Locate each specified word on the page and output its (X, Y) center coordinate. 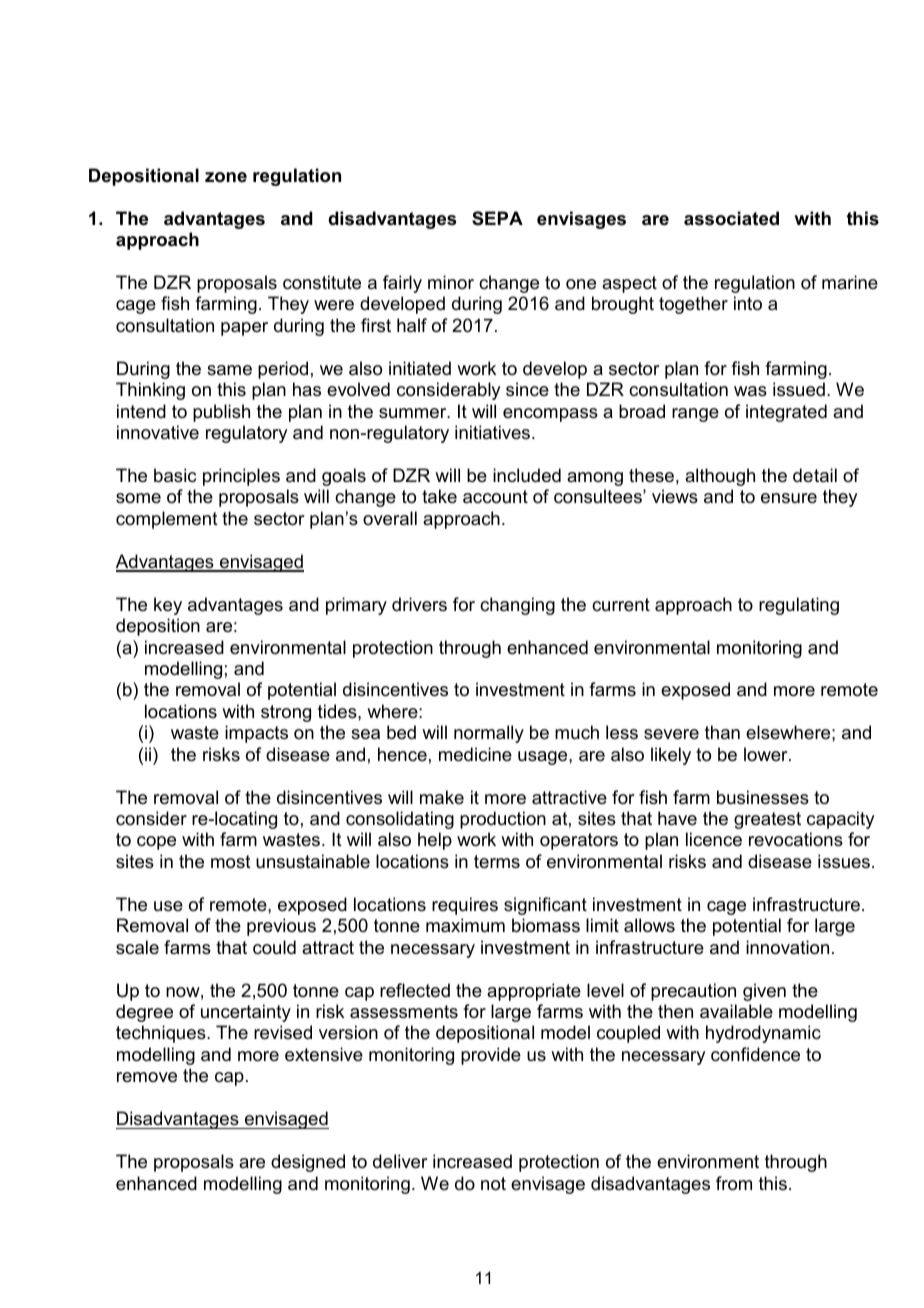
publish (221, 413)
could (274, 947)
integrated (786, 413)
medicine (475, 754)
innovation (787, 947)
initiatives (494, 432)
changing (517, 606)
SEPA (497, 218)
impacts (256, 734)
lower (767, 754)
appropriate (534, 992)
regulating (799, 606)
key (168, 606)
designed (308, 1163)
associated (731, 218)
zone (226, 177)
